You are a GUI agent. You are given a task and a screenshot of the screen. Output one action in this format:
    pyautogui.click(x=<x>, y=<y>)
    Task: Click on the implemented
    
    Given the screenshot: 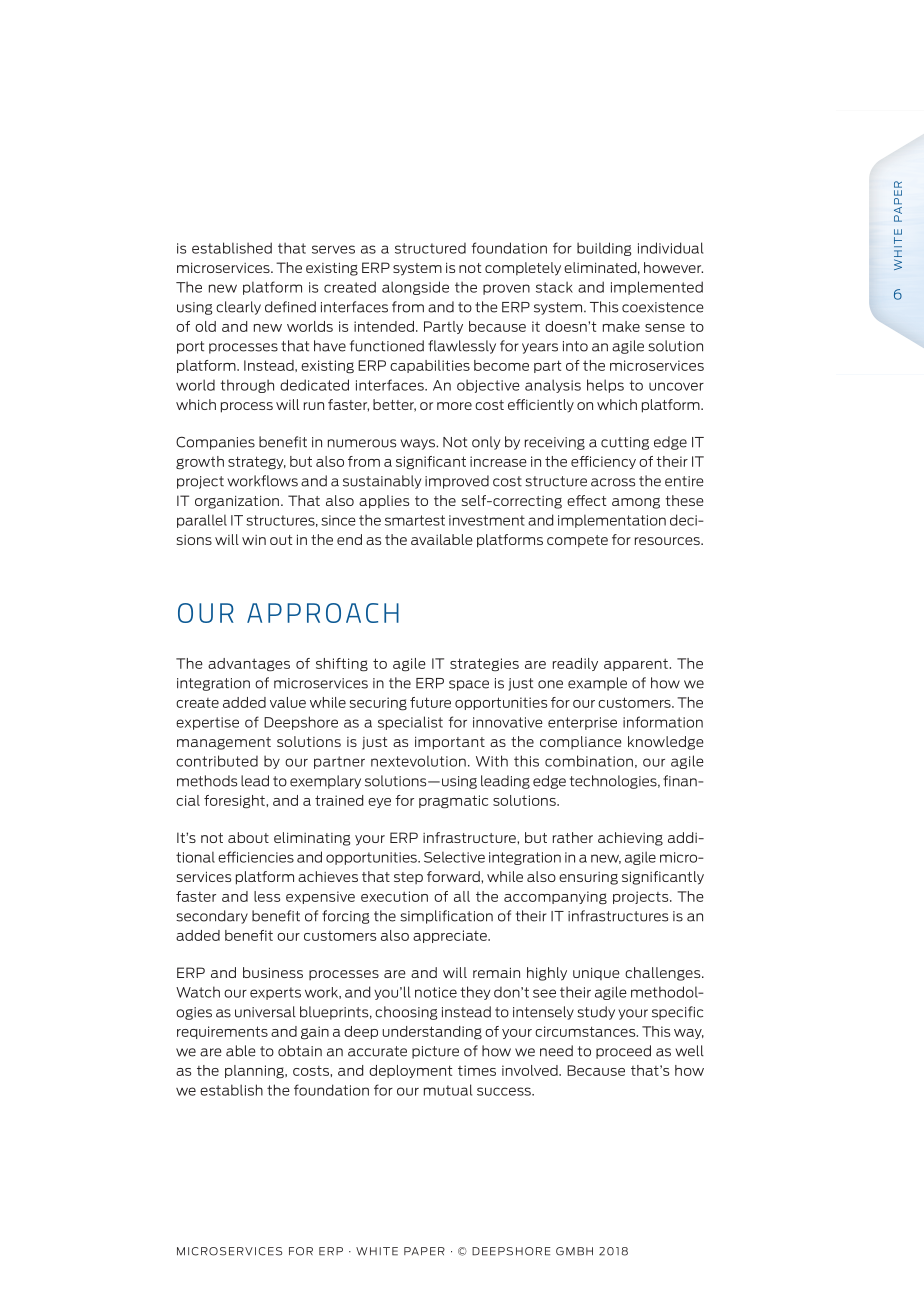 What is the action you would take?
    pyautogui.click(x=657, y=288)
